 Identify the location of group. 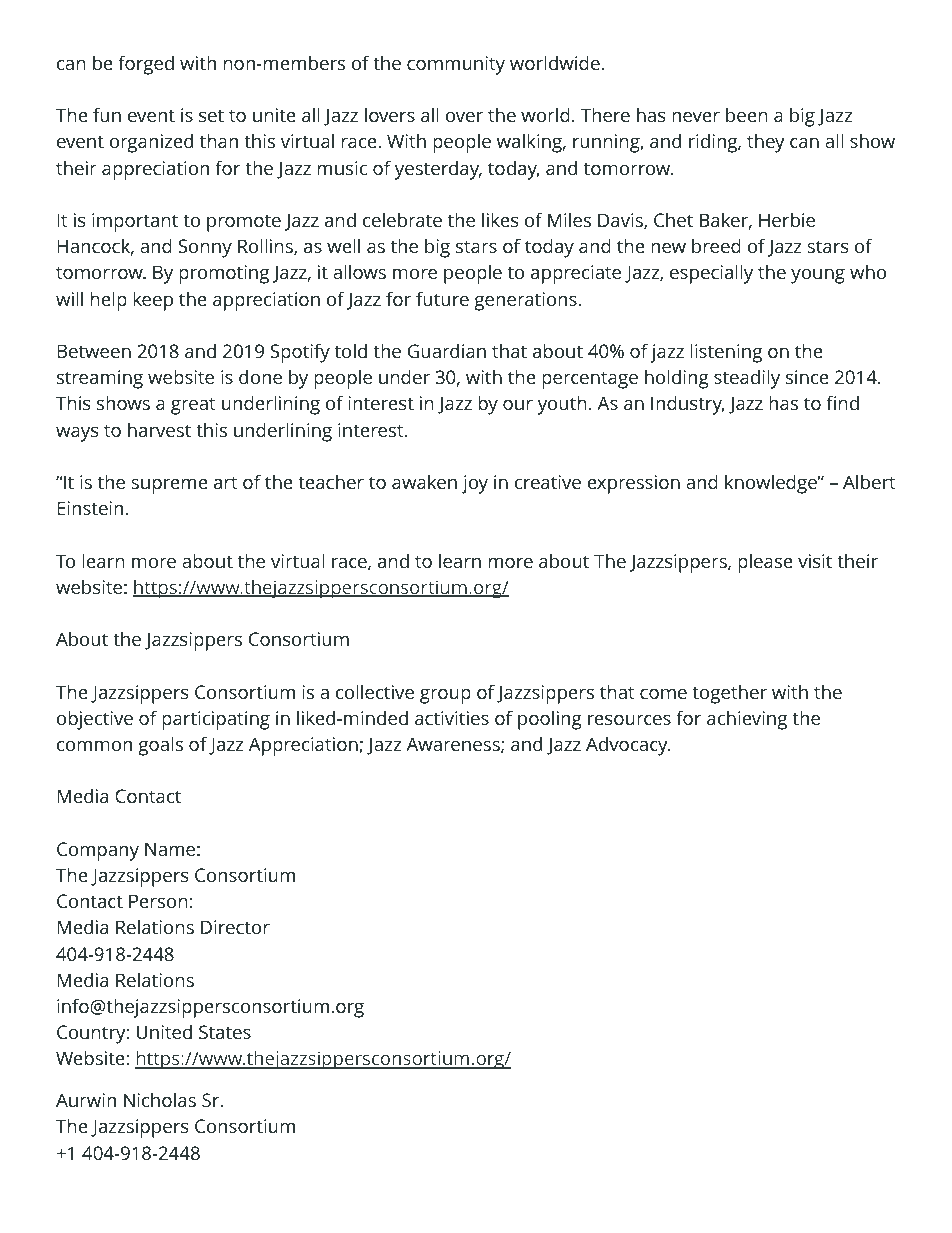
(445, 696).
